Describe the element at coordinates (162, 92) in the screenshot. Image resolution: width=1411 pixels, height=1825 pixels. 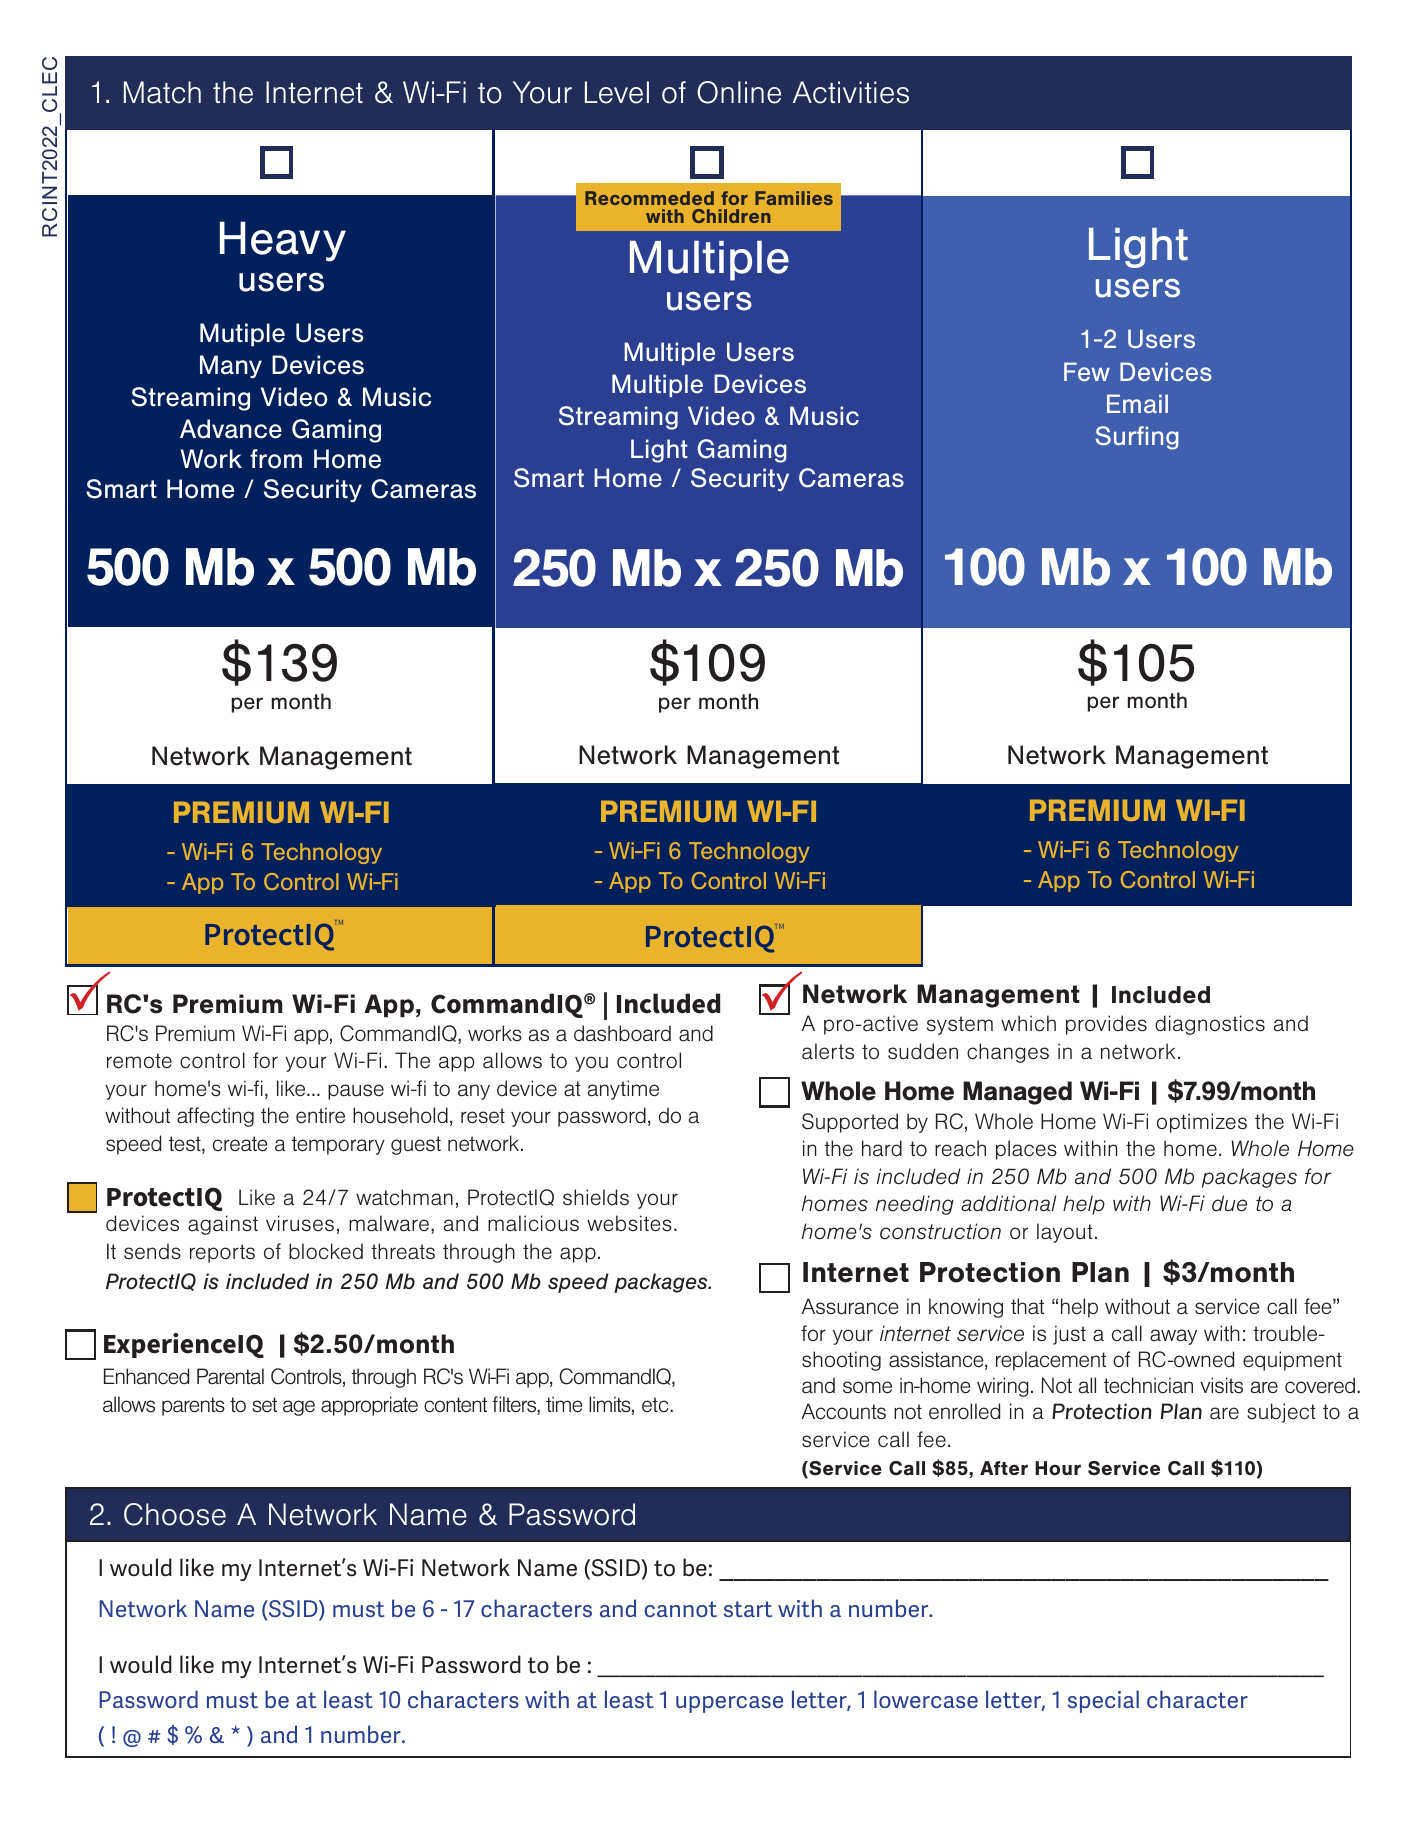
I see `Match` at that location.
